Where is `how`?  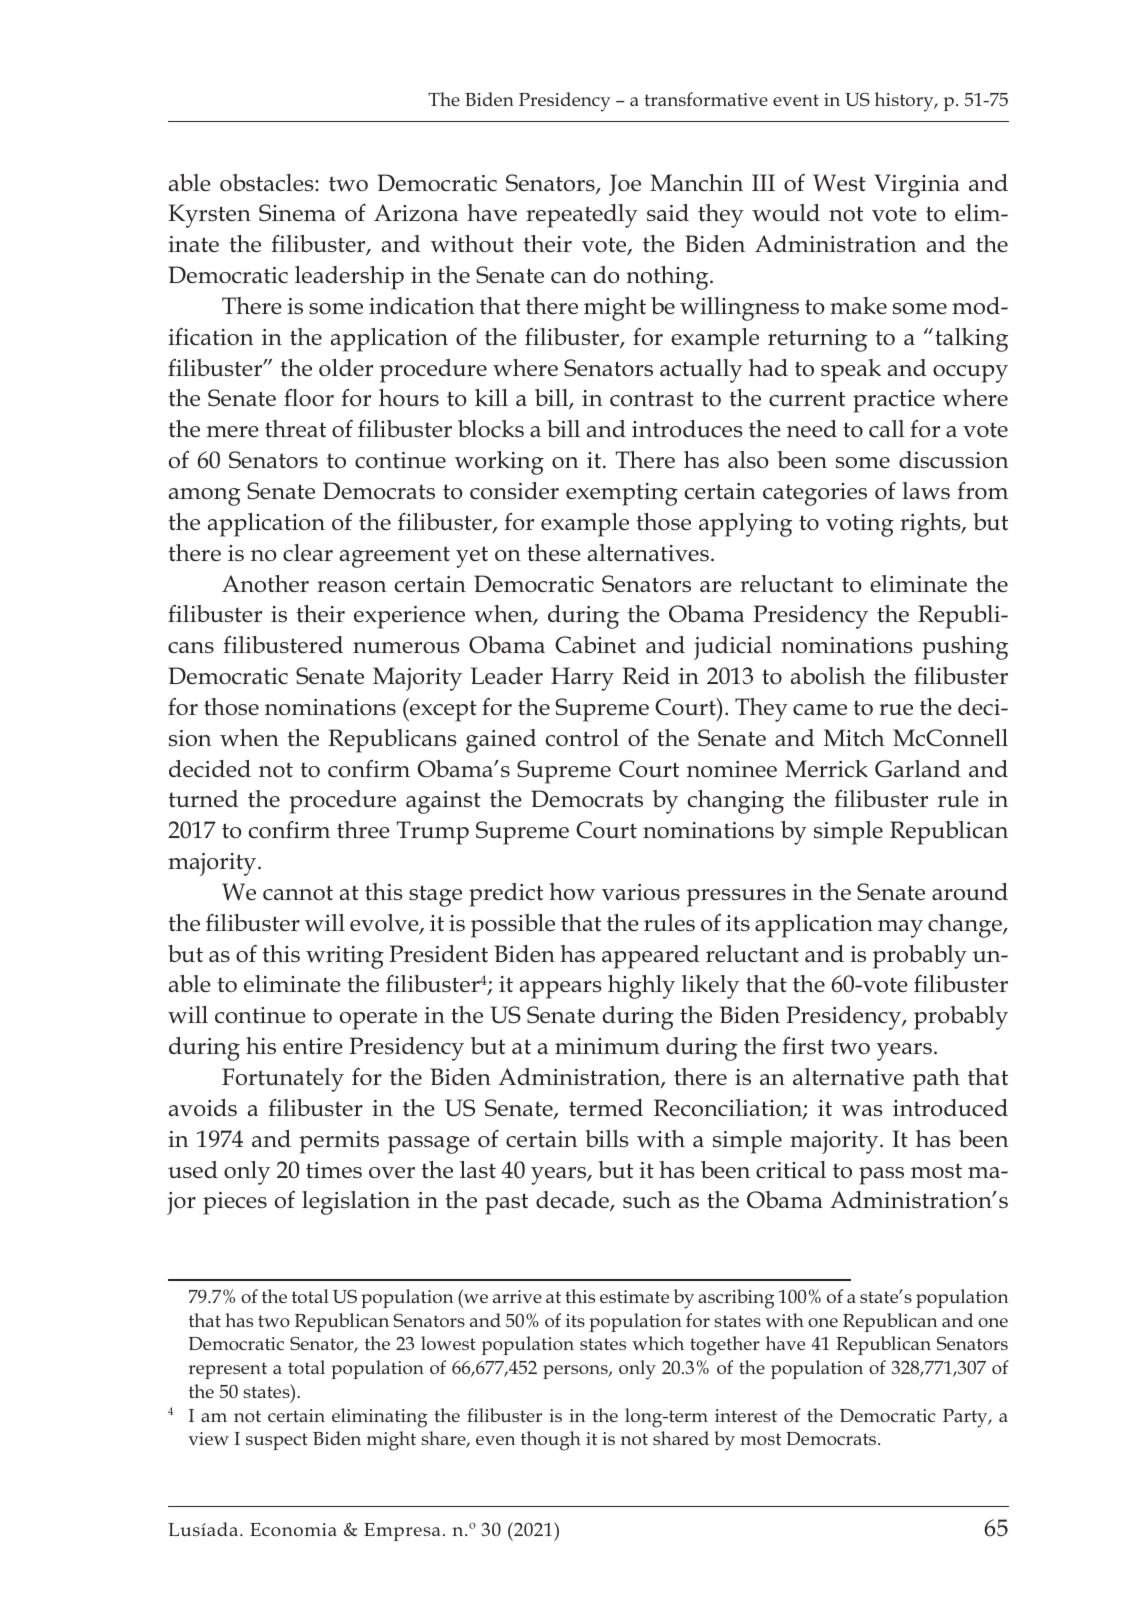
how is located at coordinates (572, 892).
